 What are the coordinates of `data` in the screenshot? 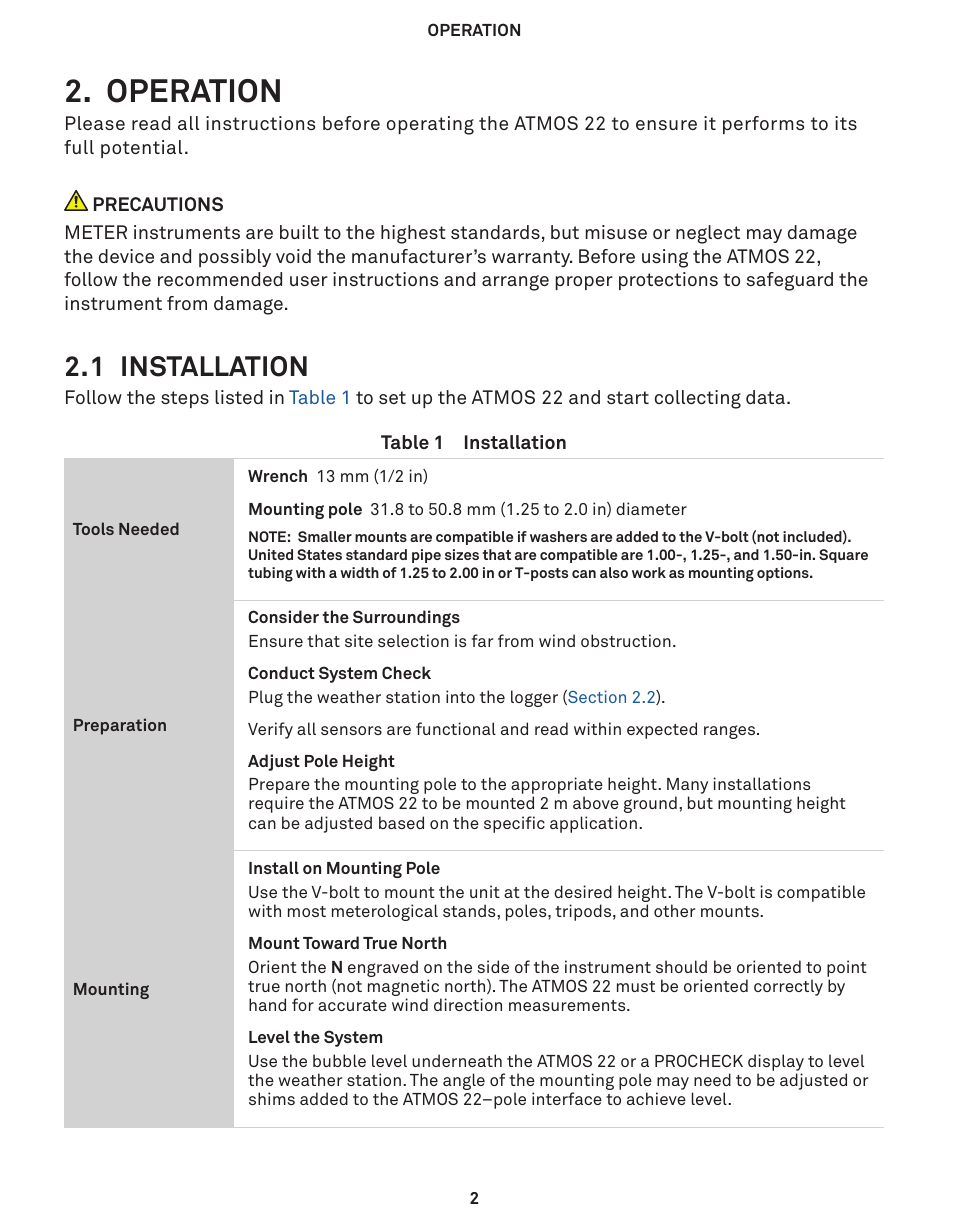 It's located at (765, 397).
